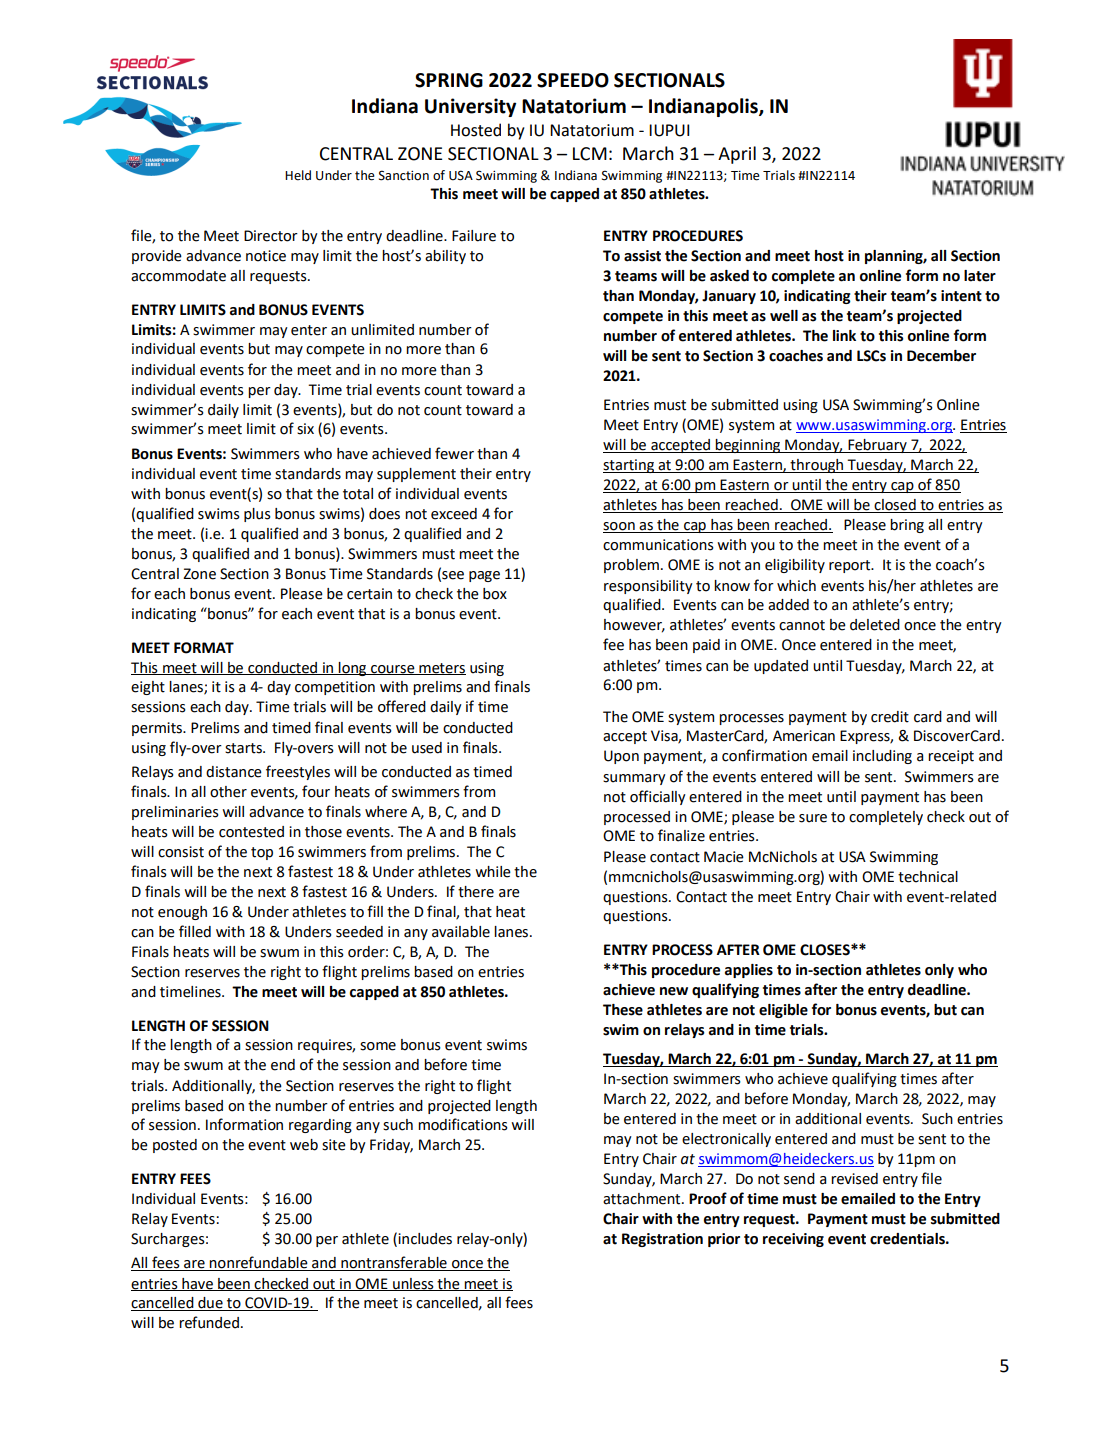 This document has width=1114, height=1442. What do you see at coordinates (662, 1240) in the document?
I see `Registration` at bounding box center [662, 1240].
